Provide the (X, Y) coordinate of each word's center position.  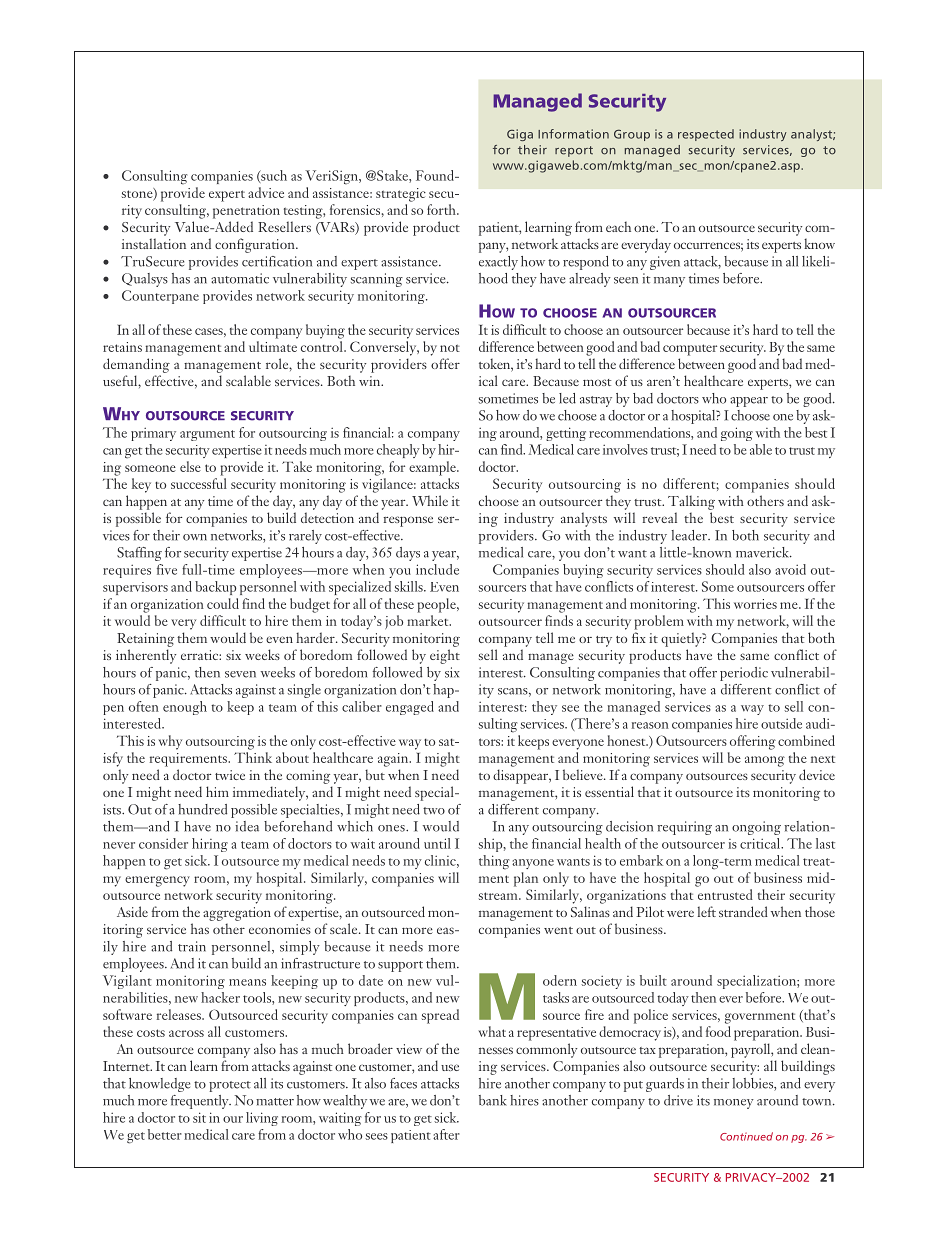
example (433, 468)
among (765, 761)
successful (199, 483)
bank (493, 1100)
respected (706, 135)
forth (442, 209)
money (734, 1104)
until (437, 843)
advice (266, 192)
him (217, 791)
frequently (201, 1102)
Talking (691, 502)
